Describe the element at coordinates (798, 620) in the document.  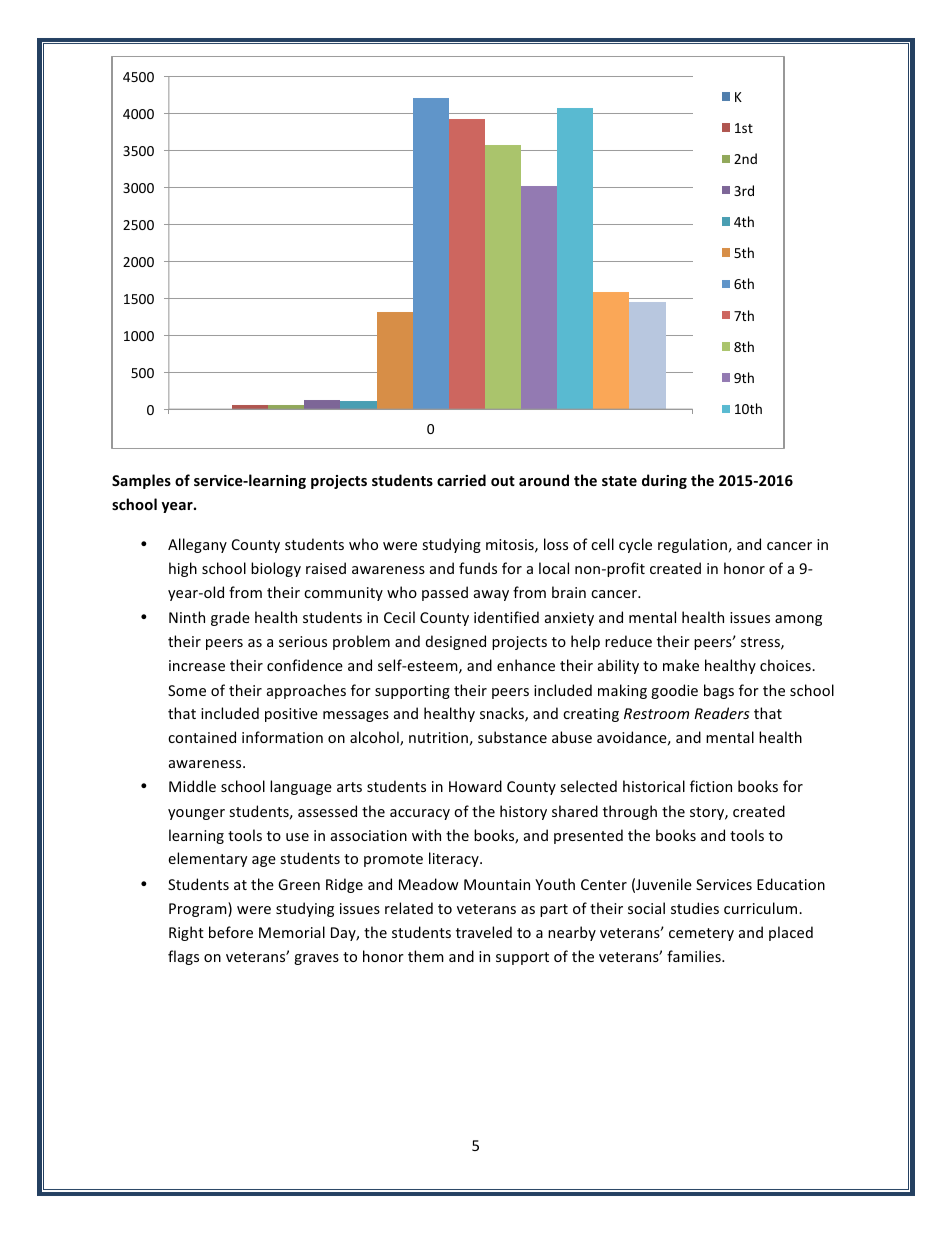
I see `among` at that location.
